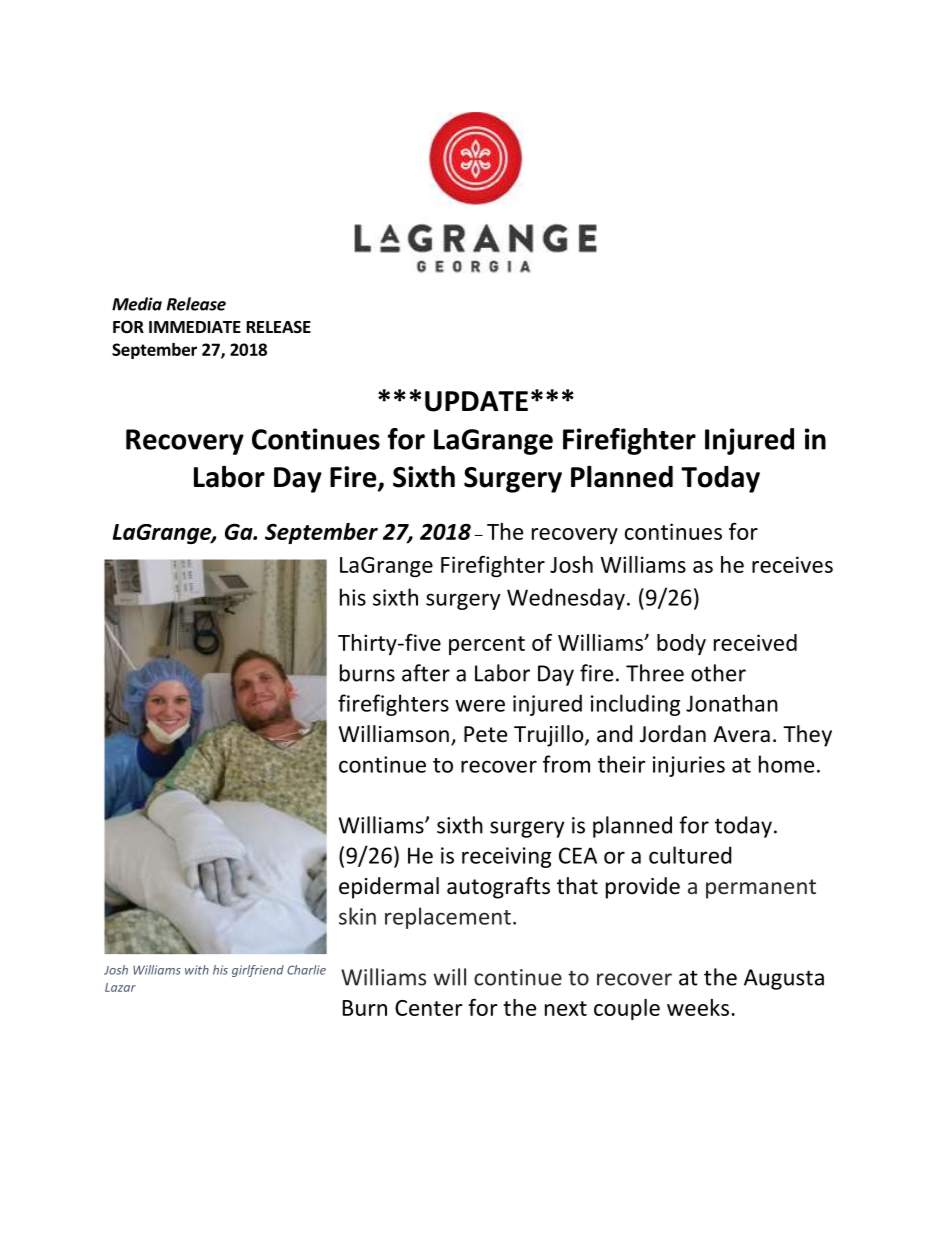  Describe the element at coordinates (476, 401) in the screenshot. I see `UPDATE` at that location.
